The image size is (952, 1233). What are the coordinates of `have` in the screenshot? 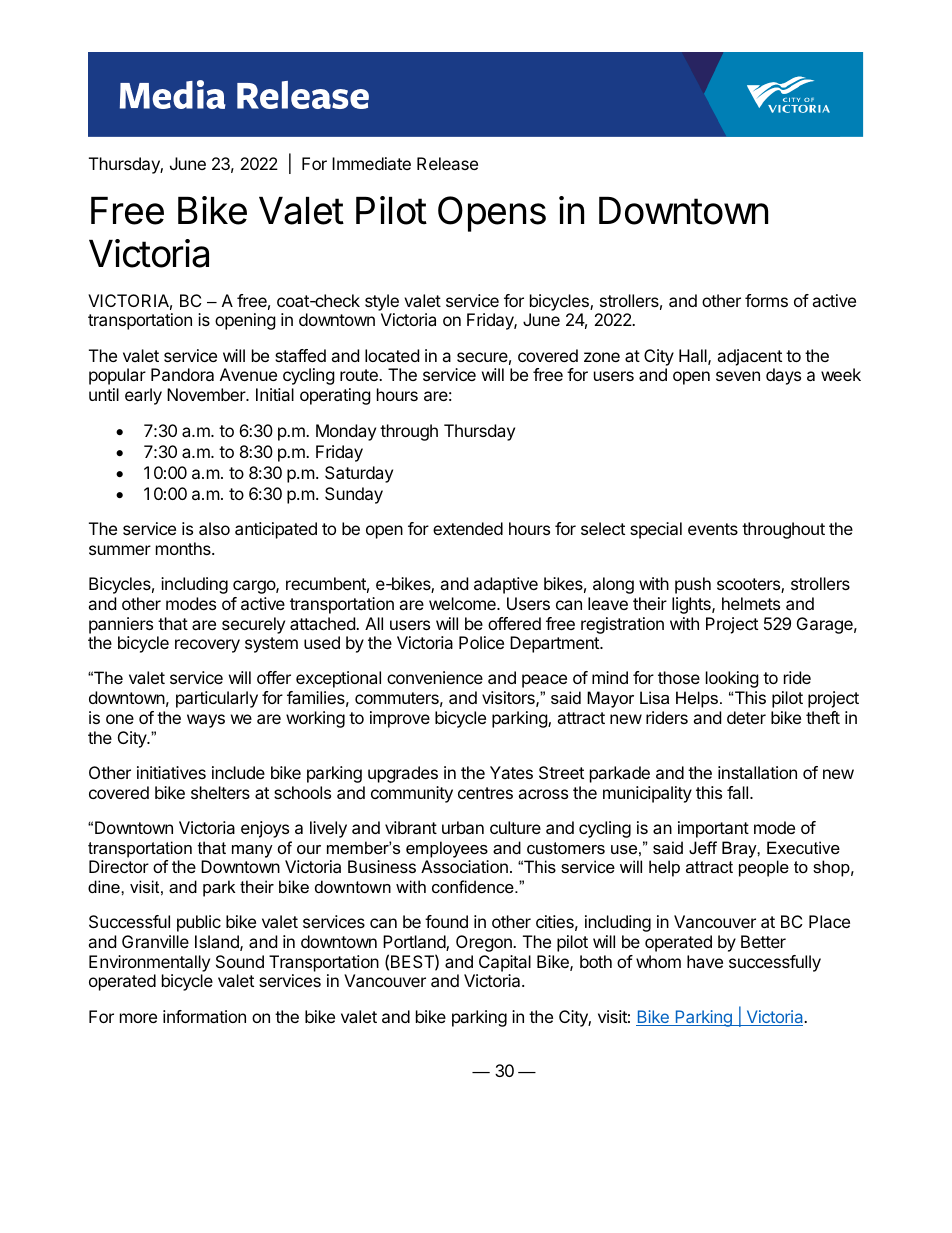 It's located at (705, 961).
